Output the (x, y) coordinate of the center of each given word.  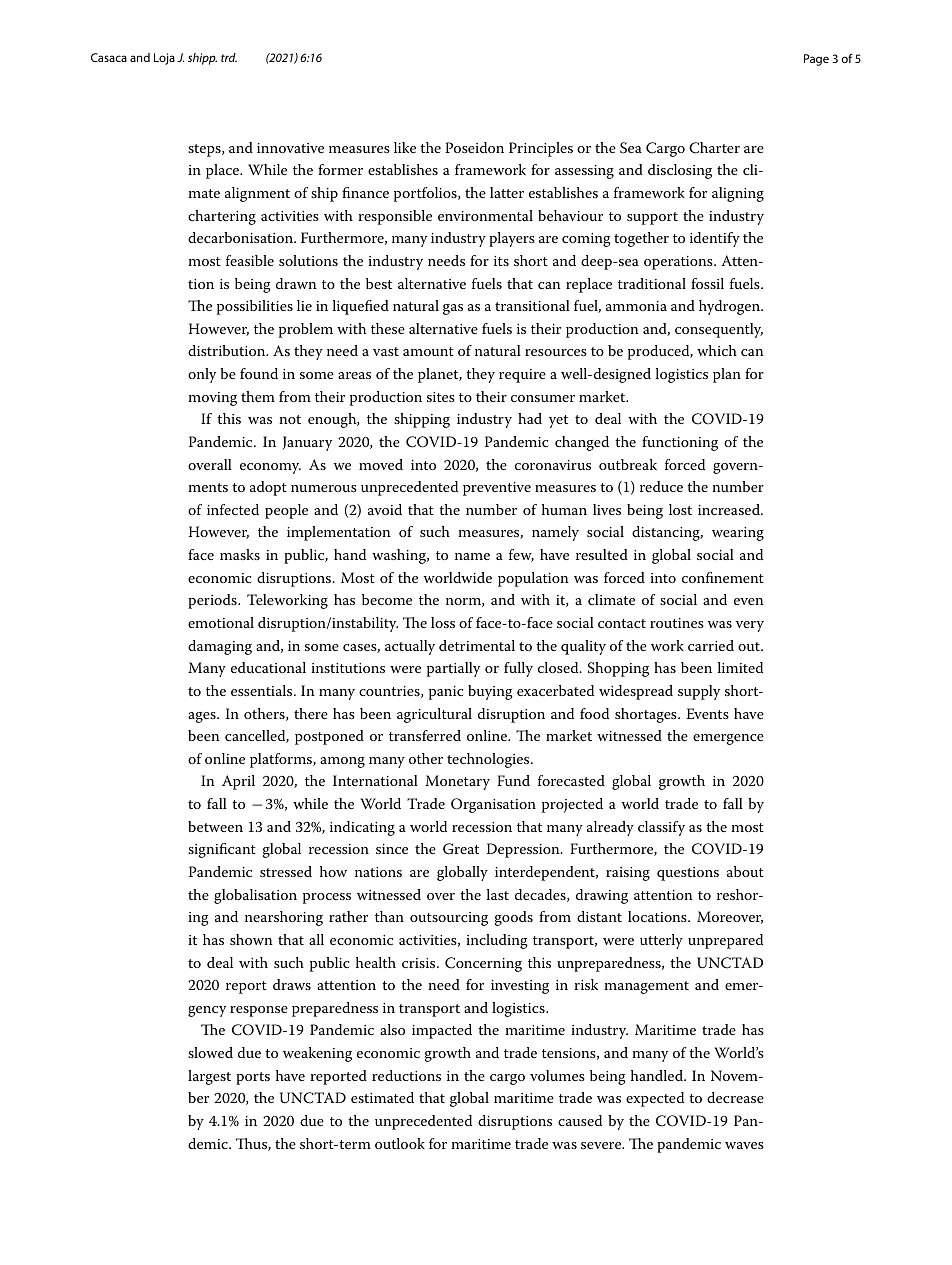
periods (213, 601)
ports (253, 1078)
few (521, 555)
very (750, 626)
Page (816, 60)
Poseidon (474, 147)
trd (229, 57)
